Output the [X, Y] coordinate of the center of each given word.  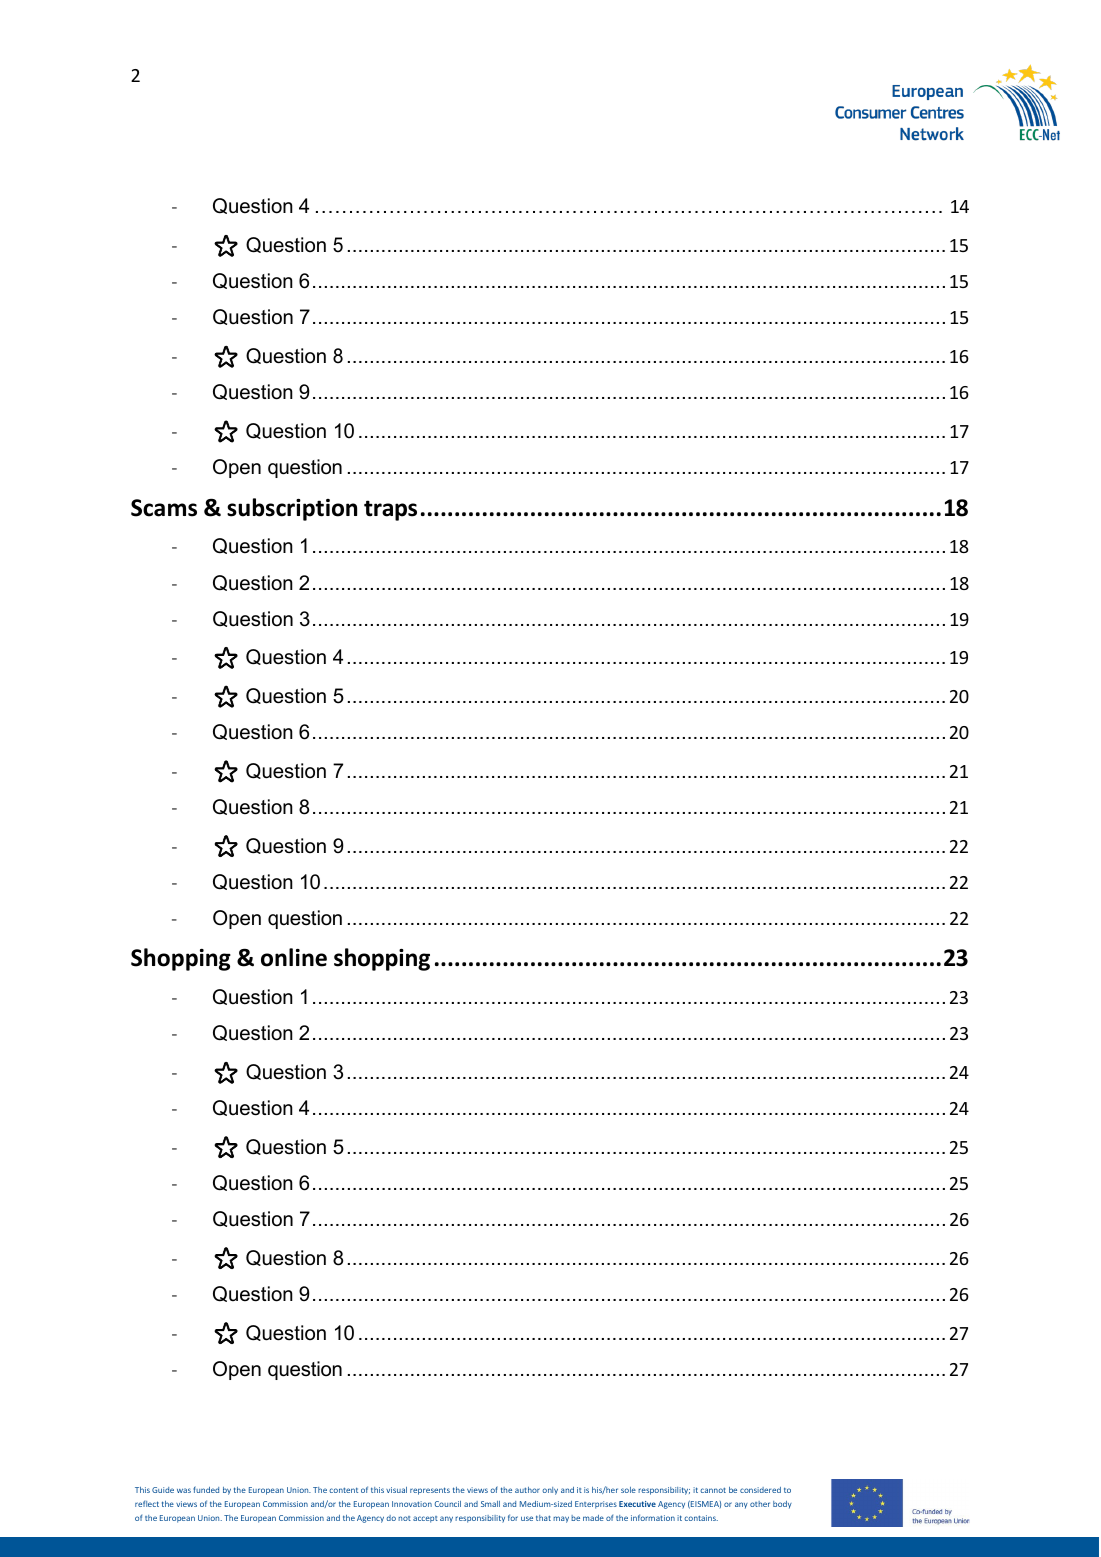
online [294, 957]
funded [206, 1489]
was [184, 1490]
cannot [713, 1490]
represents [430, 1491]
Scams [164, 508]
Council [448, 1504]
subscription [292, 509]
